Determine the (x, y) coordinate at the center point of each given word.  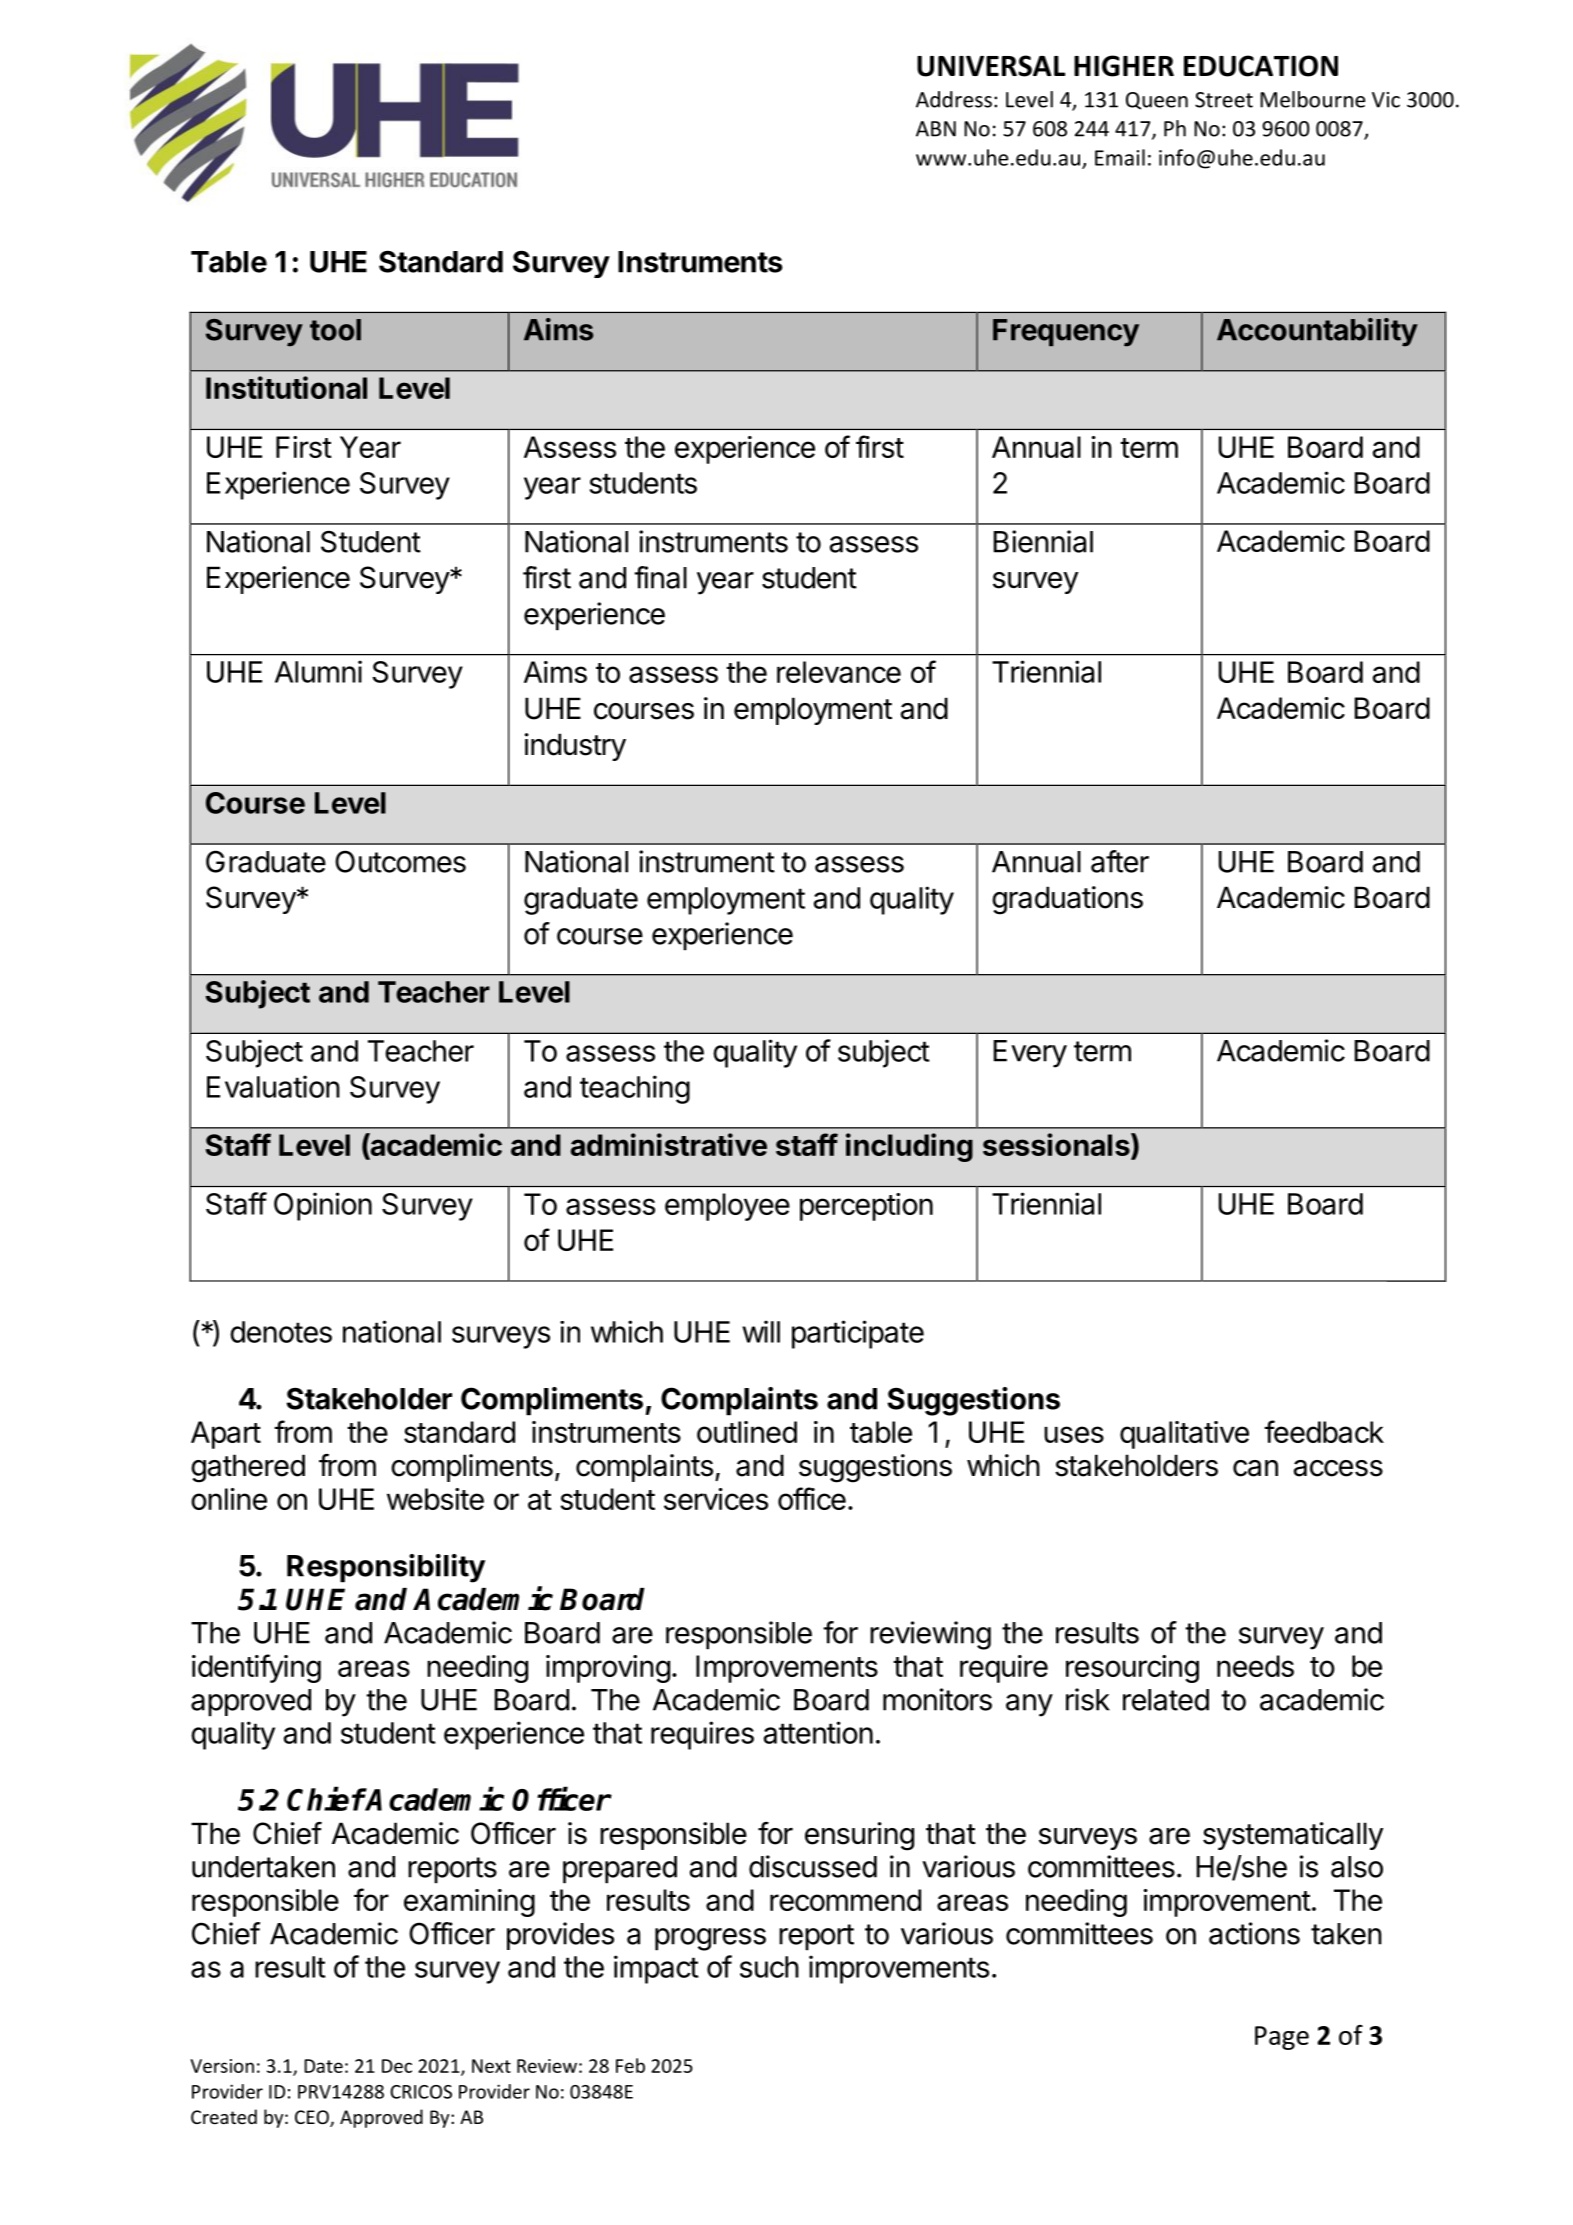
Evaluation (273, 1086)
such (769, 1967)
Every (1030, 1054)
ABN (936, 129)
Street (1224, 100)
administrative (668, 1144)
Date (323, 2066)
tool (335, 330)
